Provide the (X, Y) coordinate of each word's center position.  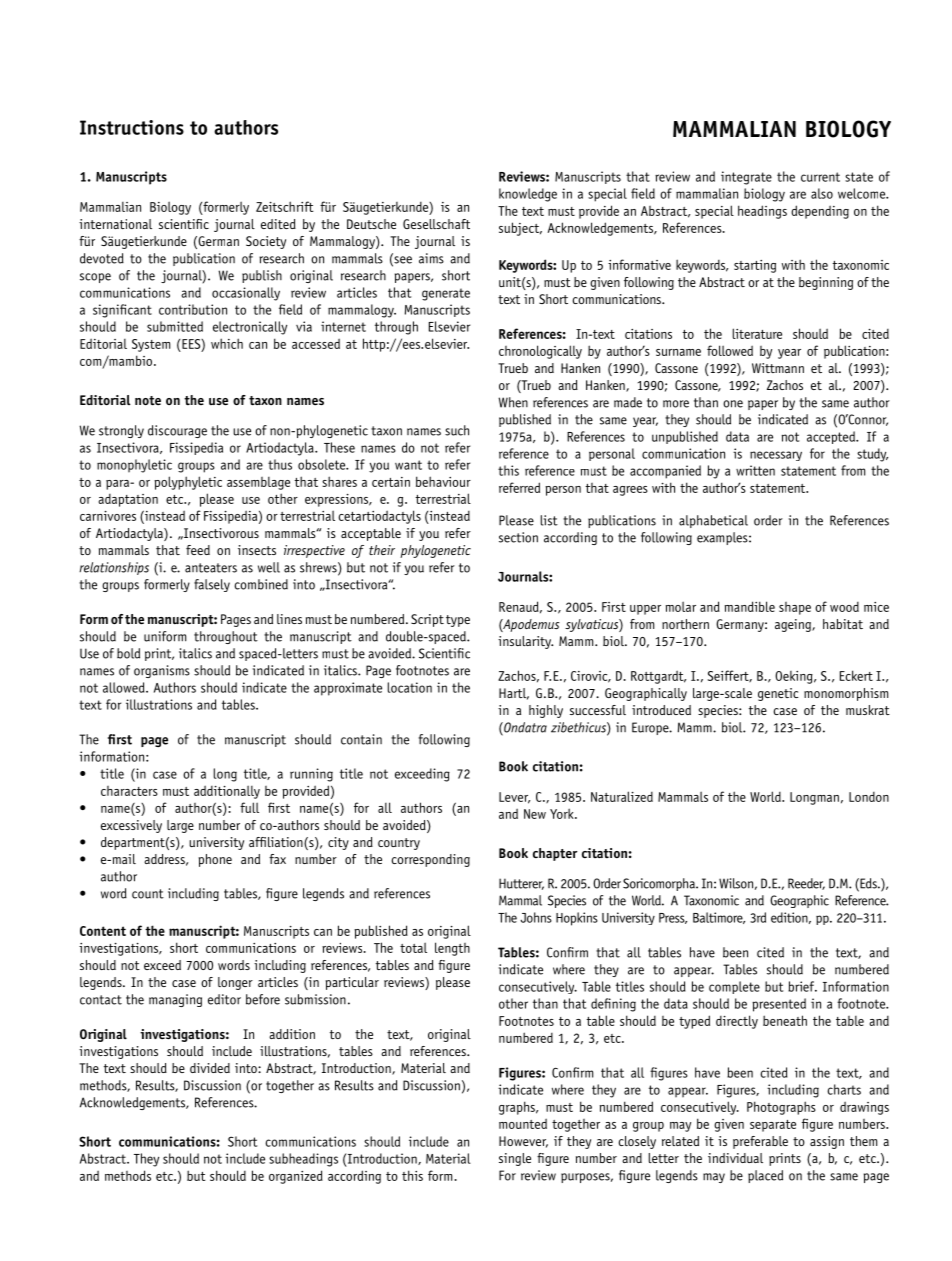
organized (296, 1177)
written (755, 470)
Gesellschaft (436, 224)
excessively (131, 826)
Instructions (132, 127)
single (515, 1159)
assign (827, 1142)
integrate (746, 178)
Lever (514, 798)
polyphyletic (188, 483)
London (869, 797)
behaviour (443, 481)
